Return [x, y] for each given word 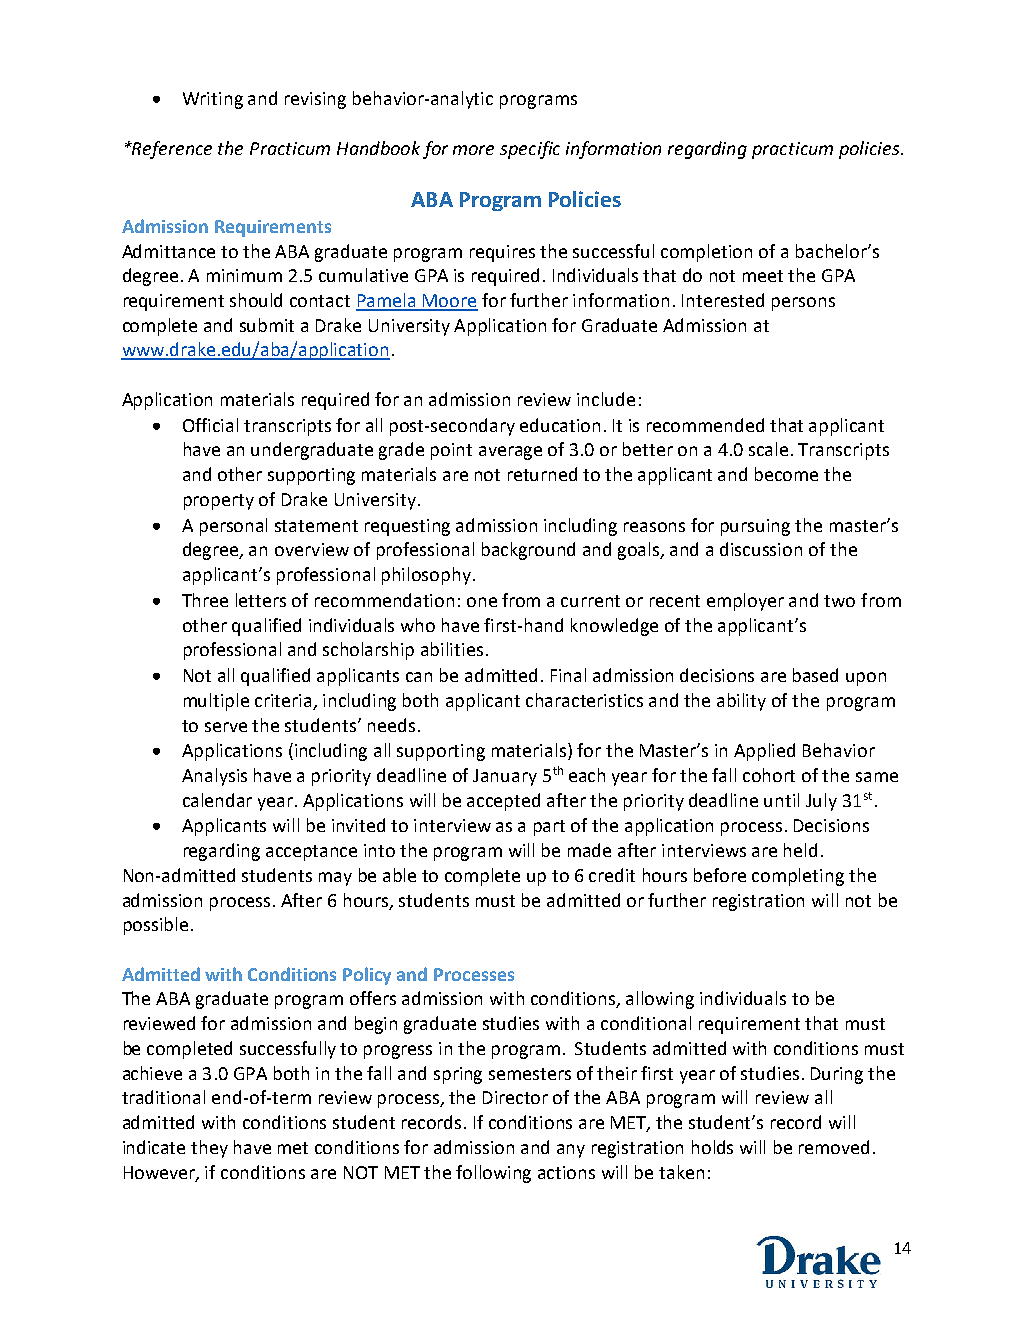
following [493, 1174]
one [482, 602]
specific [530, 150]
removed [834, 1147]
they [209, 1149]
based [815, 675]
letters [261, 600]
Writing [213, 100]
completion [706, 253]
